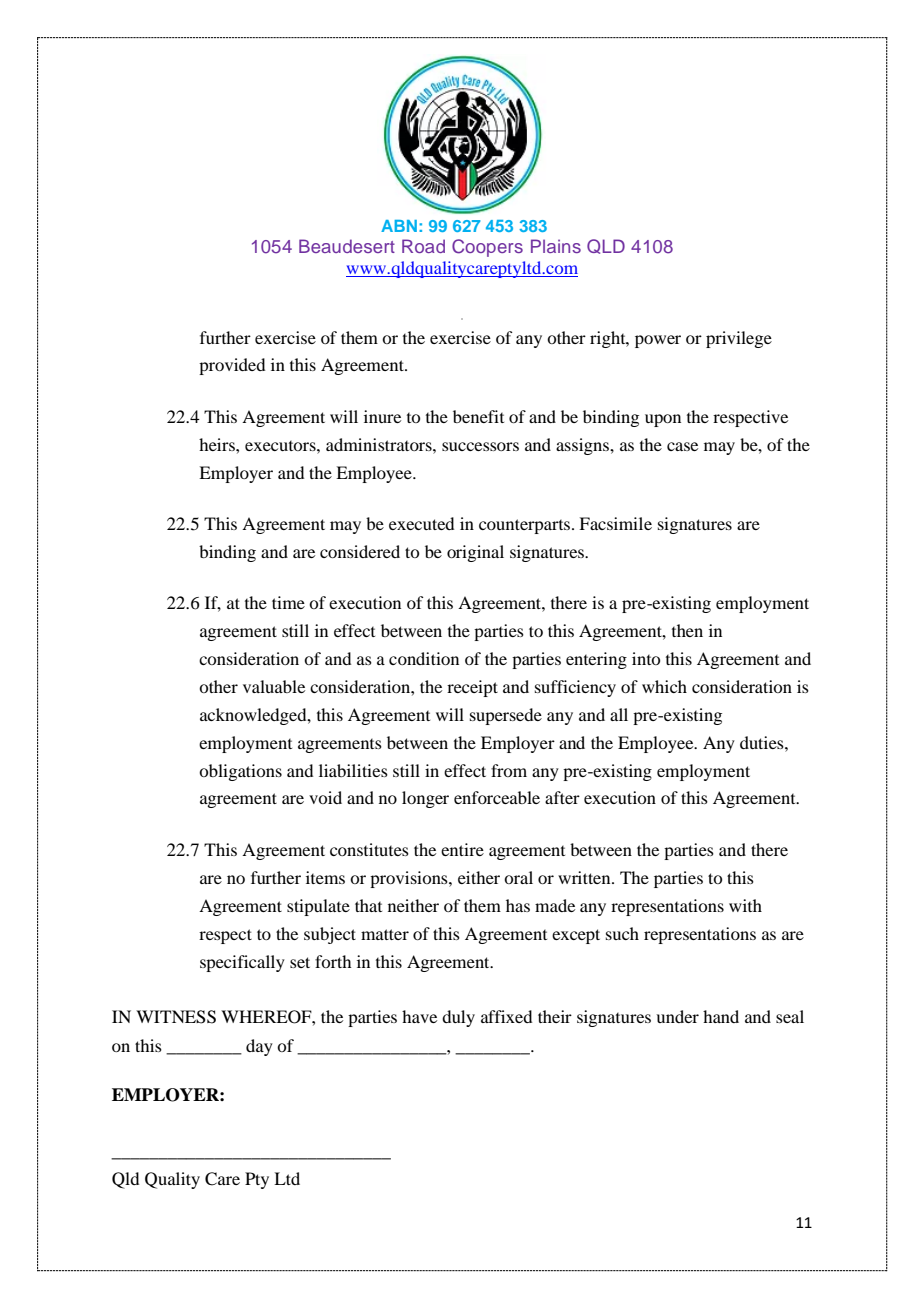 This screenshot has height=1308, width=924. I want to click on privilege, so click(739, 339).
